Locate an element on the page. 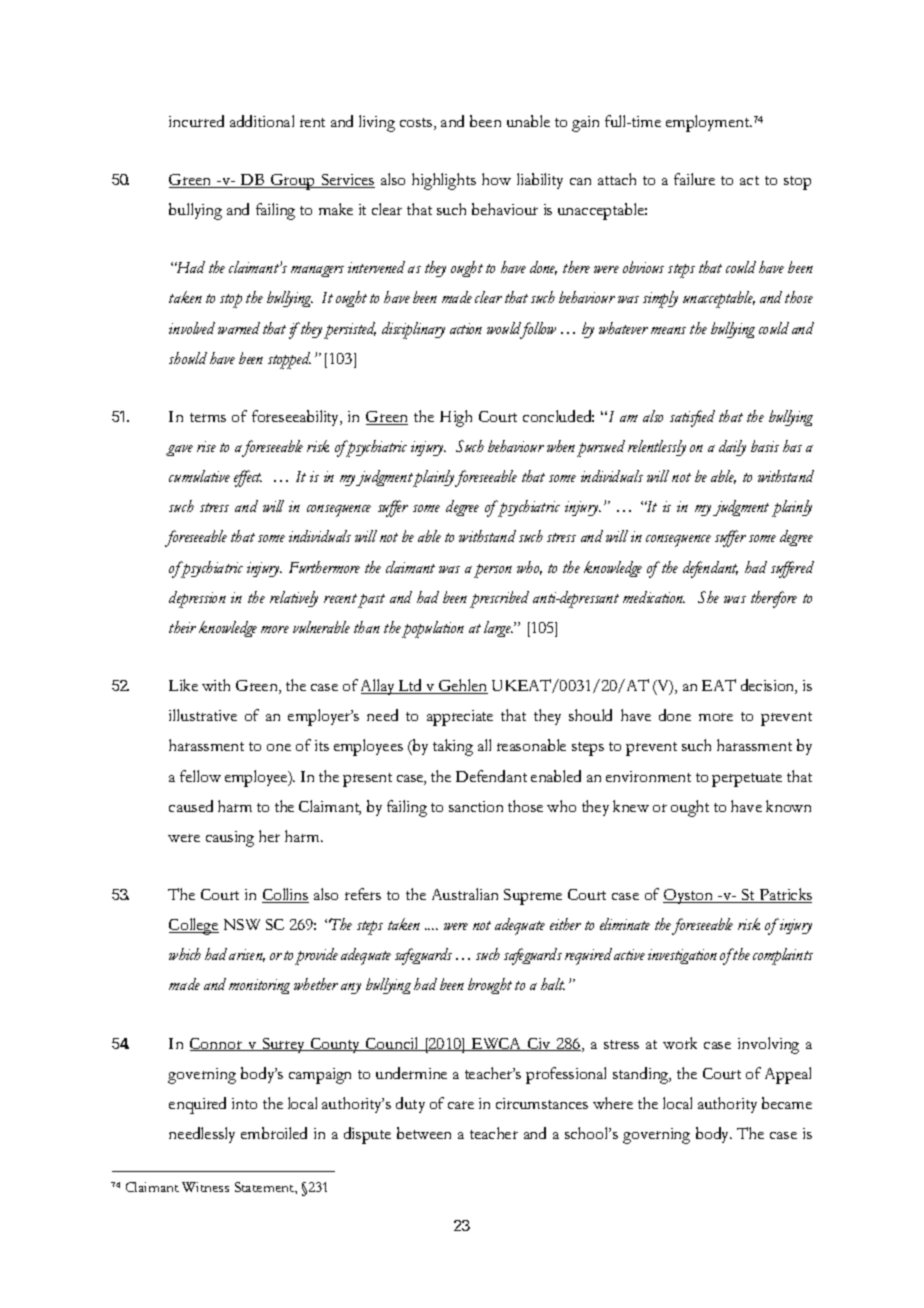 The image size is (924, 1308). additional is located at coordinates (262, 121).
